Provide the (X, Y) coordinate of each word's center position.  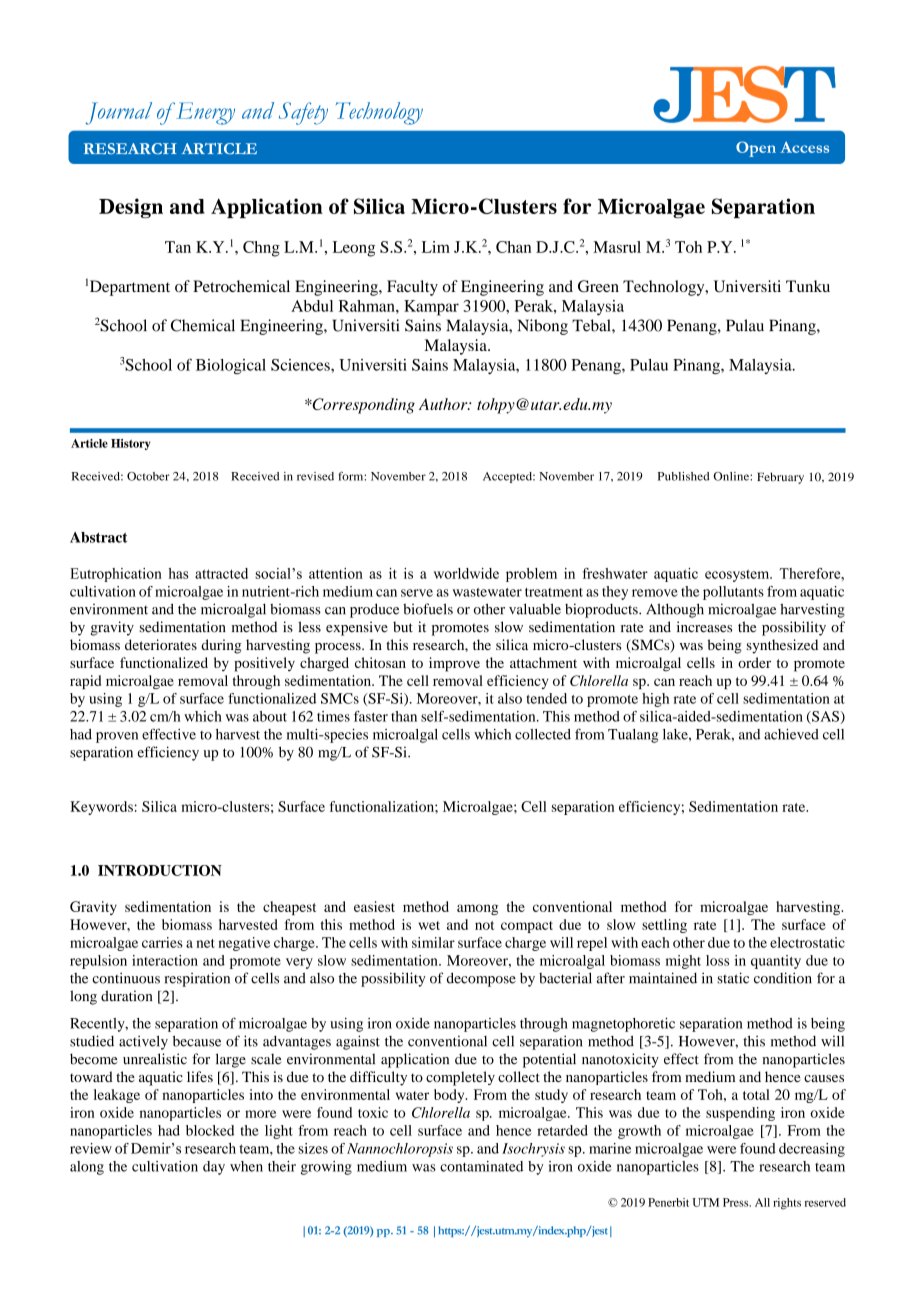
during (221, 646)
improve (454, 664)
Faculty (412, 288)
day (214, 1168)
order (754, 662)
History (130, 444)
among (477, 909)
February (780, 478)
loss (717, 960)
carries (162, 942)
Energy (204, 113)
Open (756, 149)
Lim (436, 247)
